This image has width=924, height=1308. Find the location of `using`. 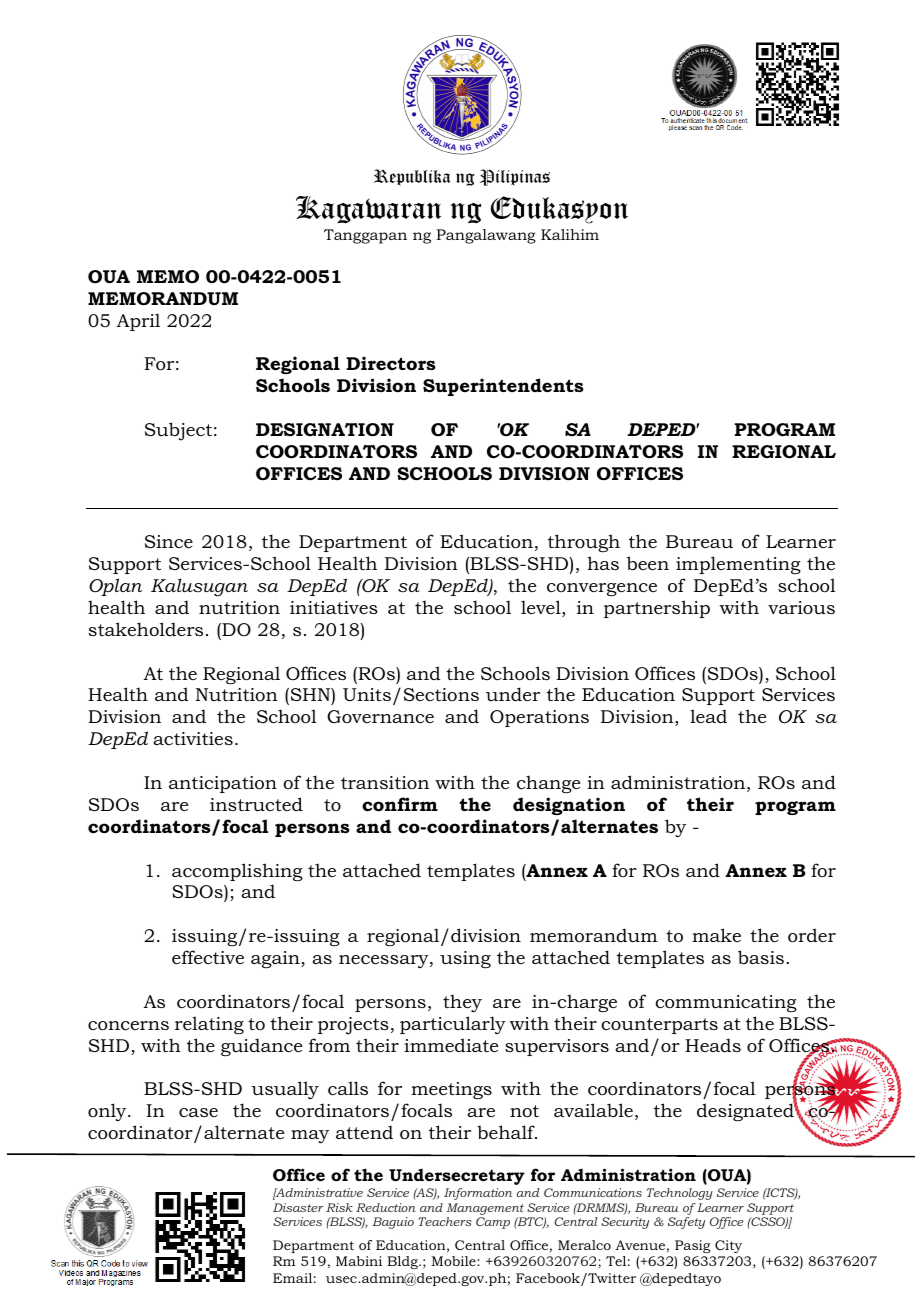

using is located at coordinates (465, 959).
